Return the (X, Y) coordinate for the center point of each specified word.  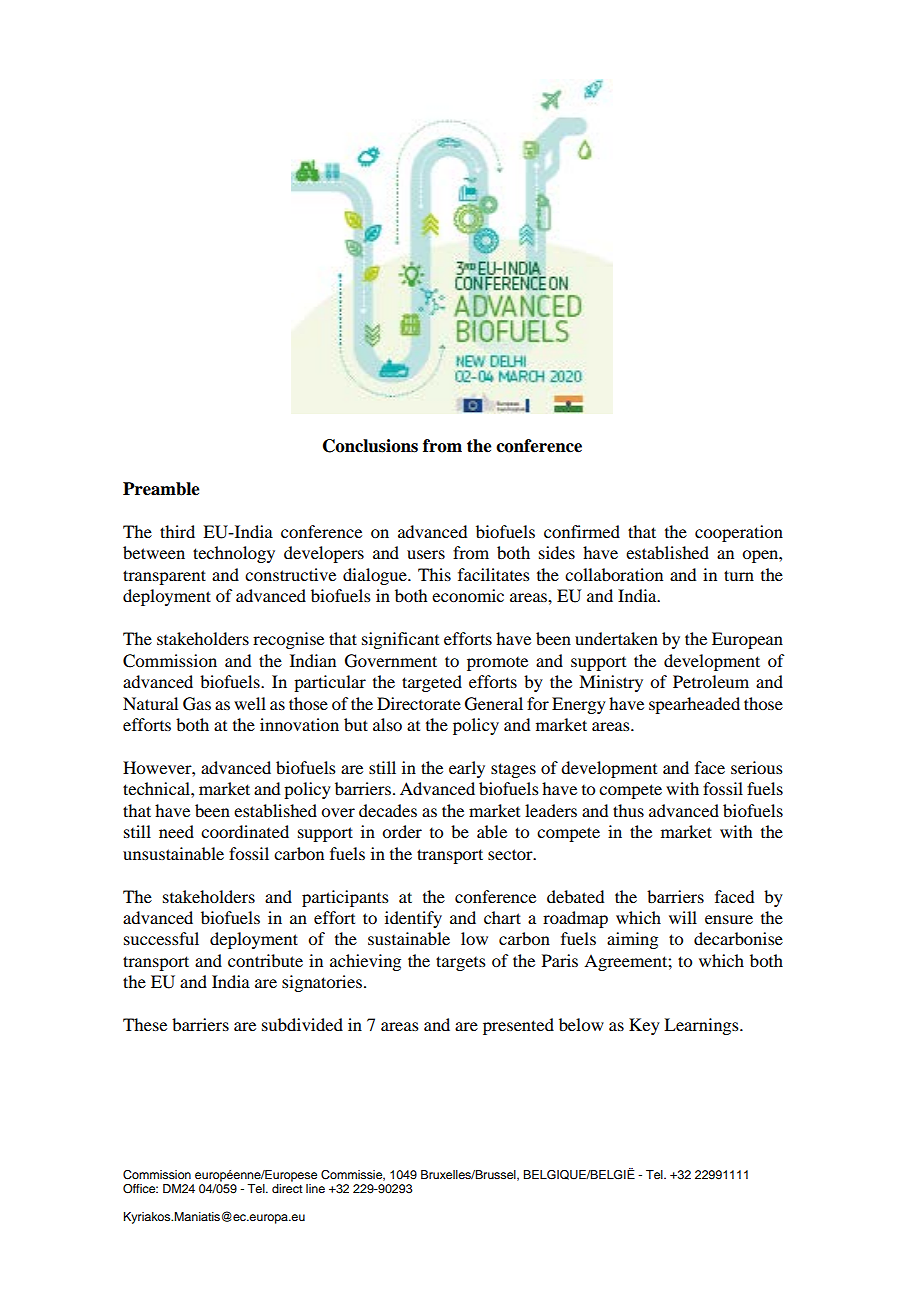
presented (518, 1026)
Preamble (161, 489)
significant (400, 640)
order (402, 831)
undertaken (616, 638)
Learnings (702, 1026)
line (315, 1188)
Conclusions (370, 446)
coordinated (245, 831)
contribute (265, 960)
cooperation (739, 533)
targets (461, 963)
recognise (288, 640)
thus (628, 810)
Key (644, 1026)
